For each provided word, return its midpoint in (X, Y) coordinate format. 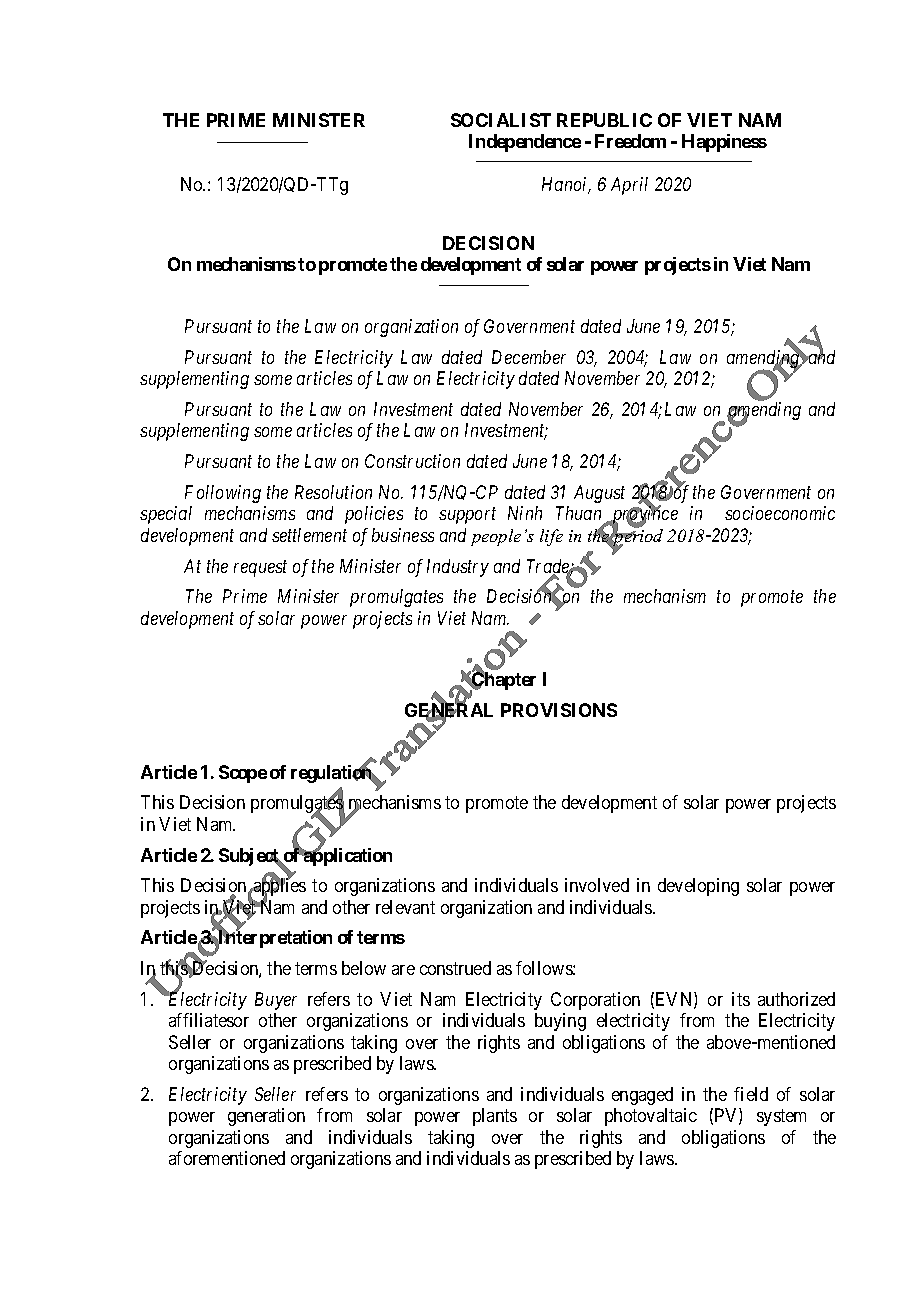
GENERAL (449, 711)
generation (266, 1117)
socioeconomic (780, 513)
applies (279, 888)
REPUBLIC (604, 120)
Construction (412, 461)
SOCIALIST (501, 120)
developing (698, 887)
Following (223, 494)
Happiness (724, 143)
